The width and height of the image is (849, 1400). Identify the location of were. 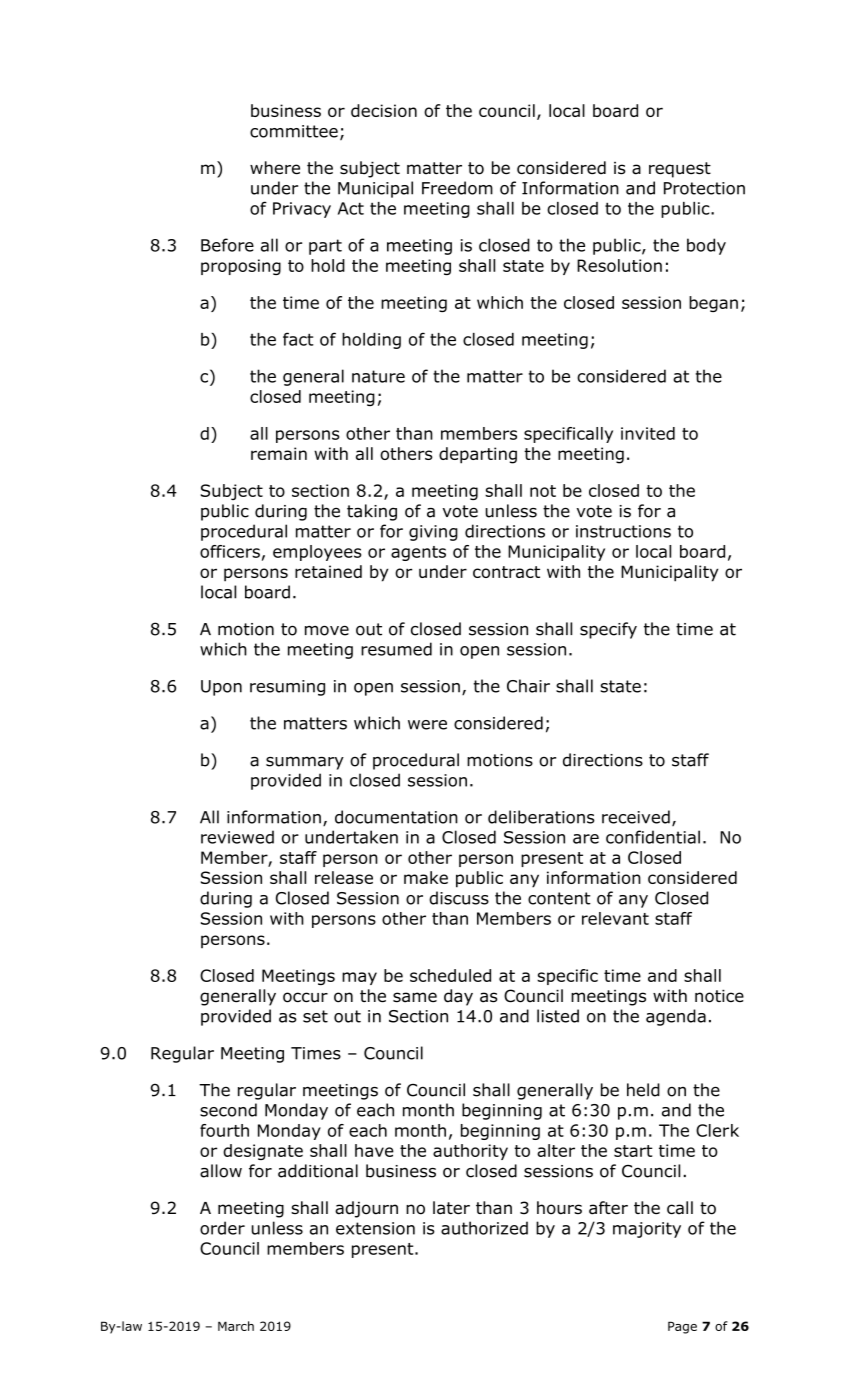
(427, 725).
